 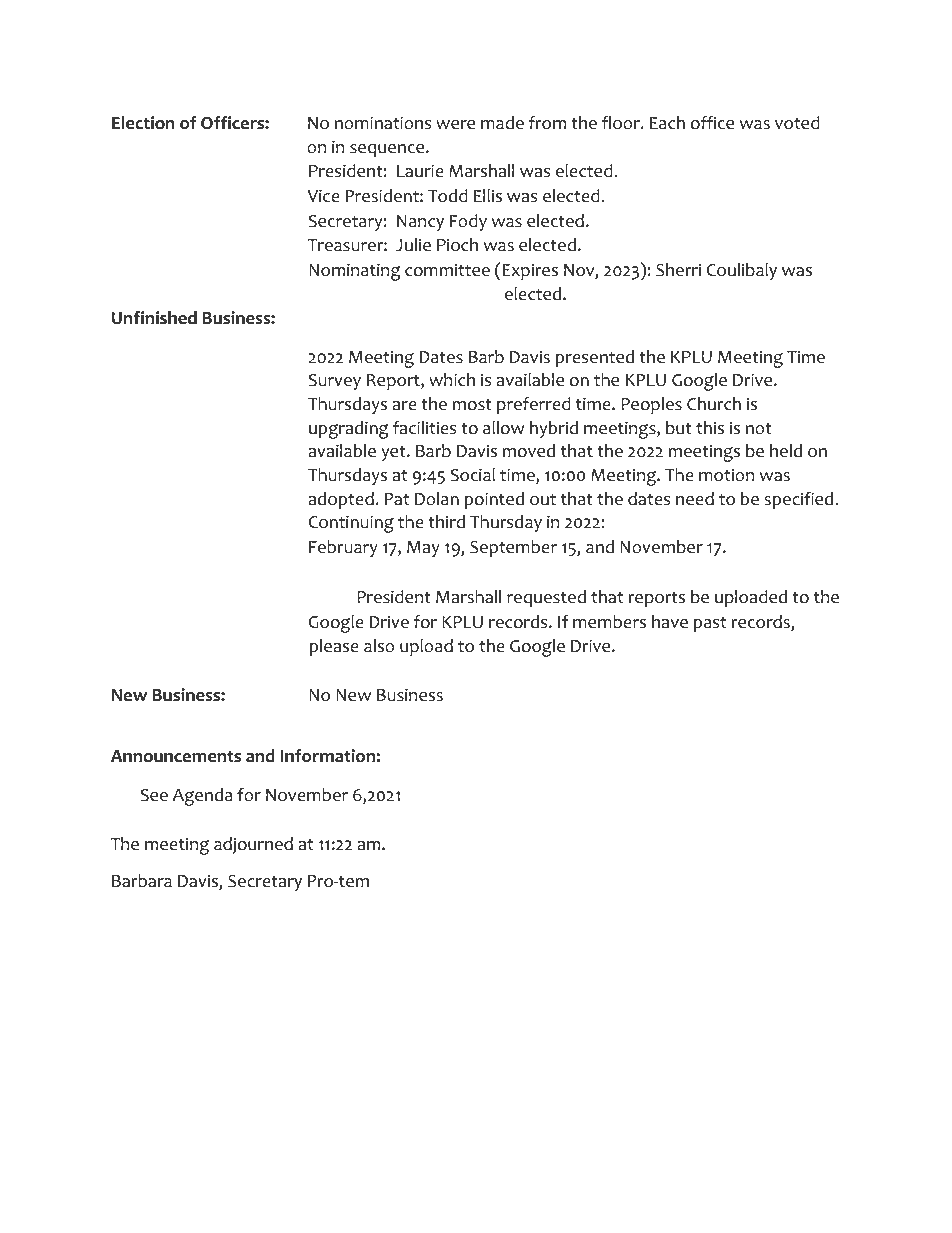 What do you see at coordinates (513, 548) in the screenshot?
I see `September` at bounding box center [513, 548].
